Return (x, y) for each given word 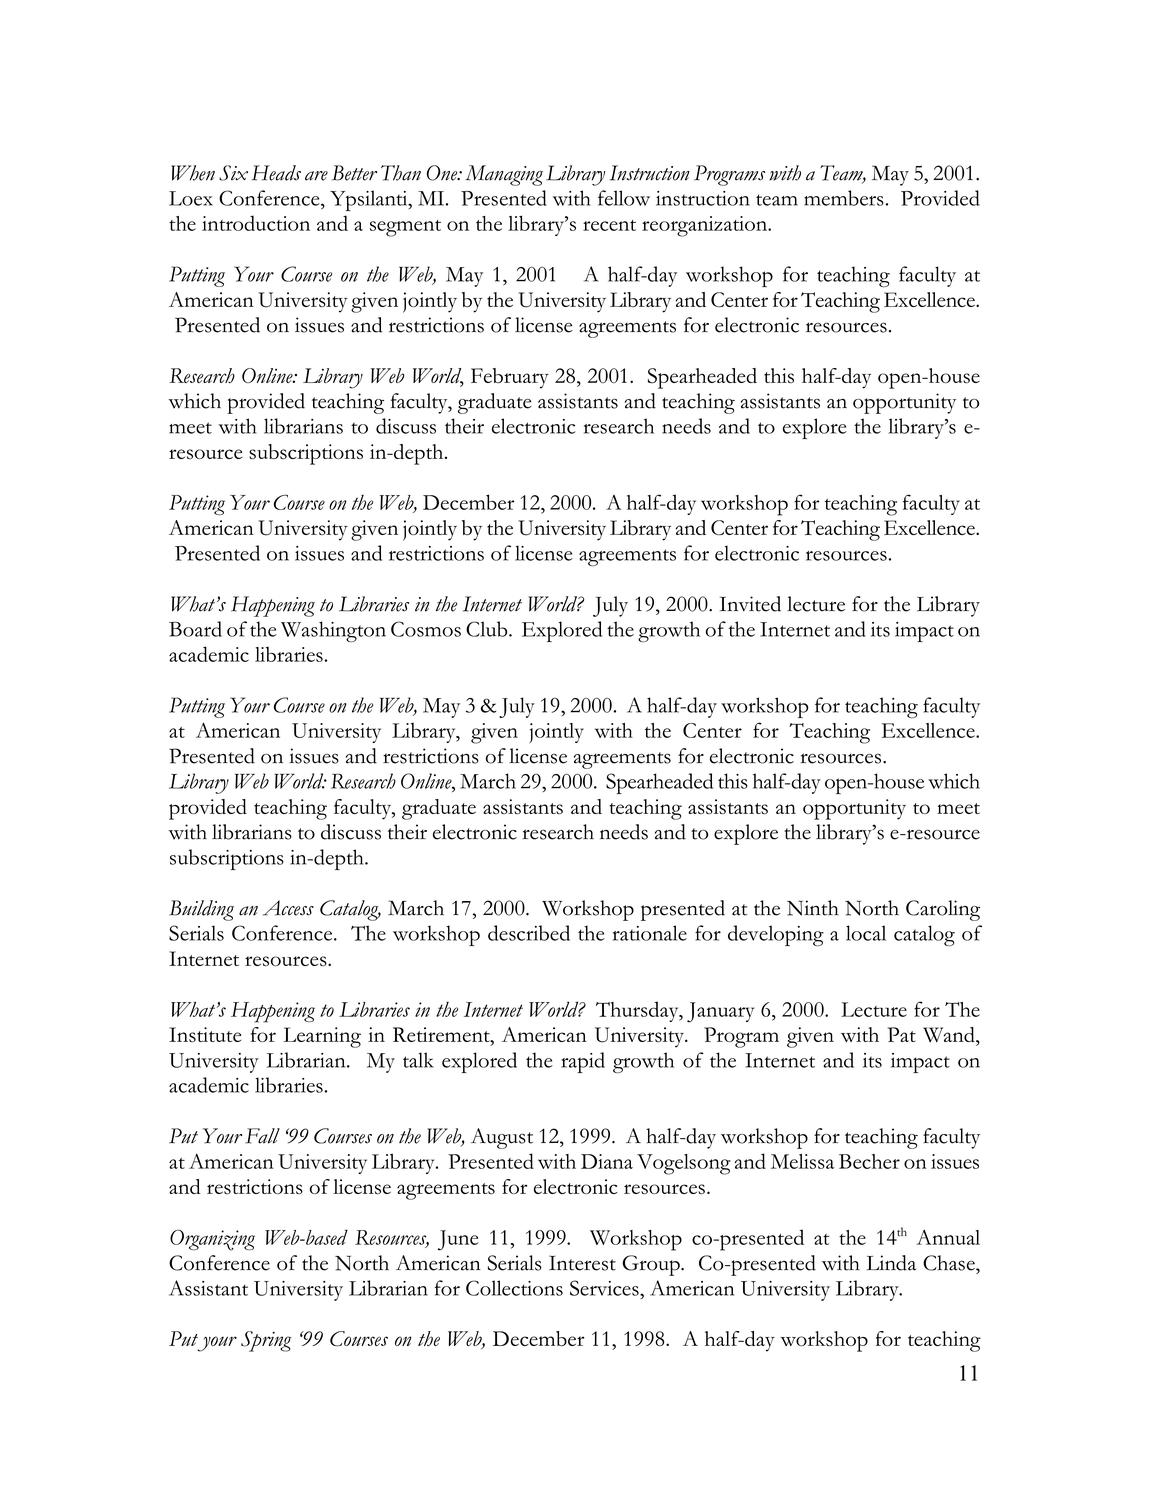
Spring (266, 1341)
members (844, 198)
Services (605, 1288)
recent (609, 225)
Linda (891, 1263)
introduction (256, 223)
